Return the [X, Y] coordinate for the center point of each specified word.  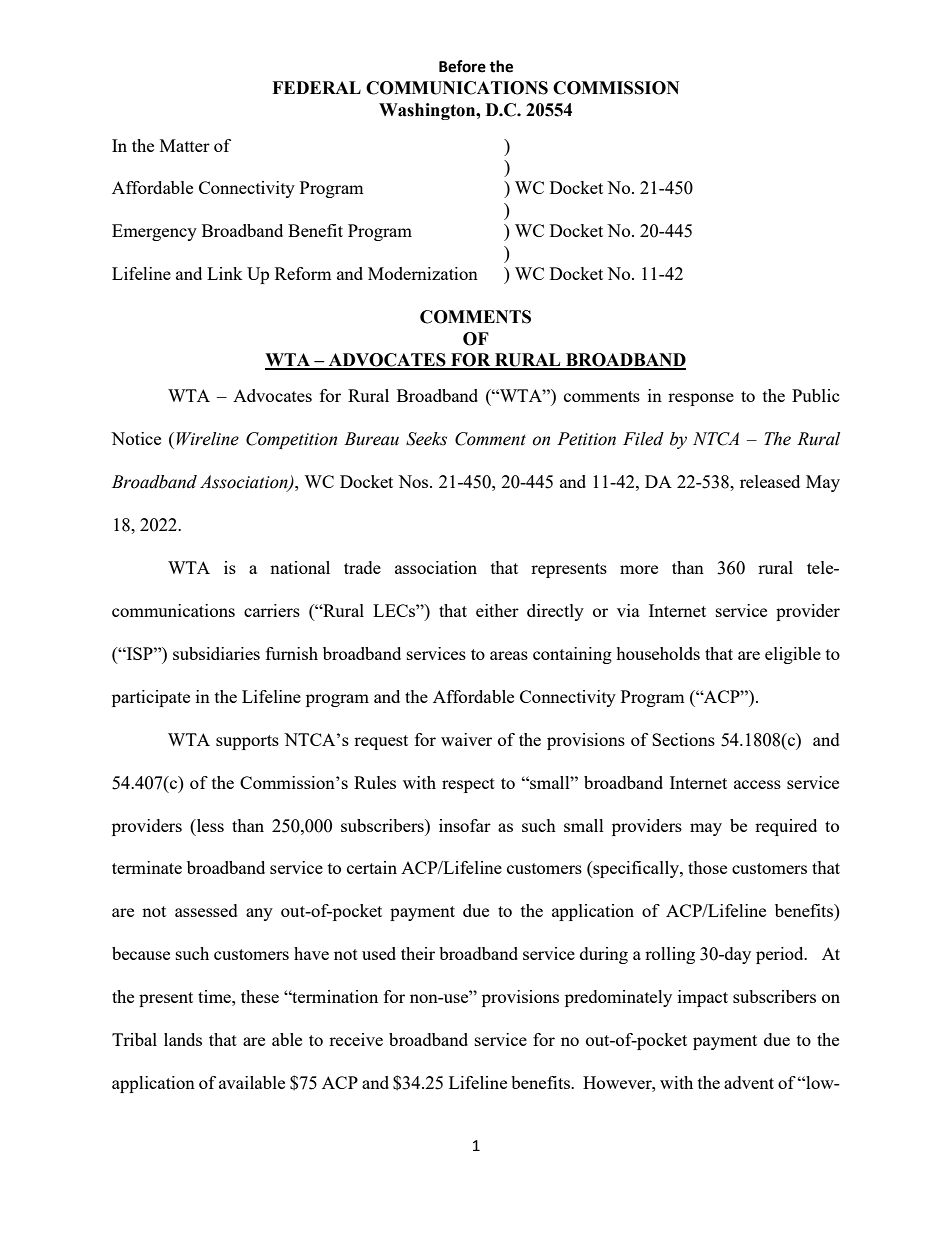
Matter [185, 145]
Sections [683, 739]
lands [183, 1039]
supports [247, 742]
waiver [466, 739]
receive [356, 1039]
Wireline [208, 439]
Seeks [426, 439]
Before [462, 66]
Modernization [423, 273]
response [701, 399]
